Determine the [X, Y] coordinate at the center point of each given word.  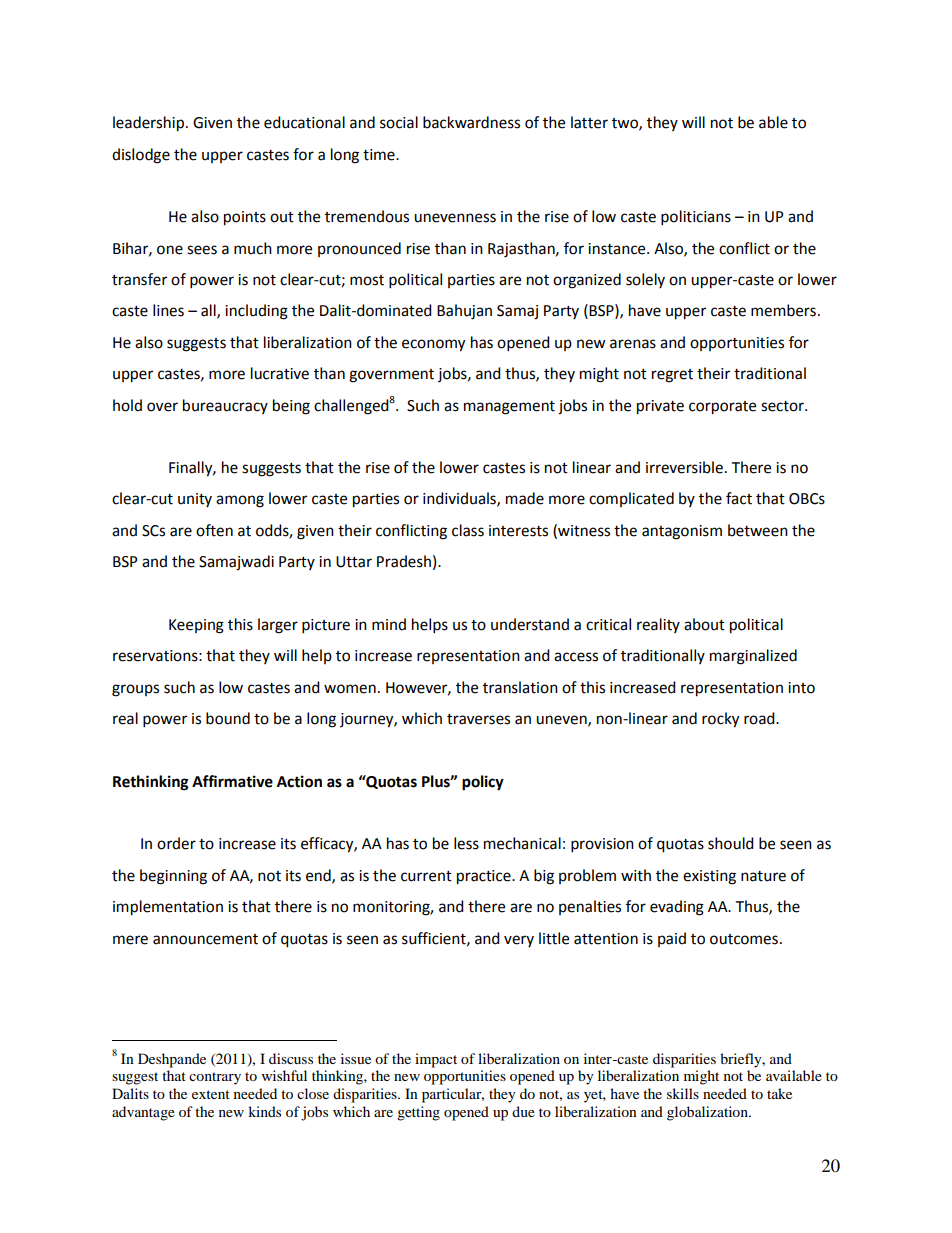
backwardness [471, 122]
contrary [215, 1078]
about [704, 624]
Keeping [196, 626]
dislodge [141, 156]
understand [530, 624]
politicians [696, 218]
